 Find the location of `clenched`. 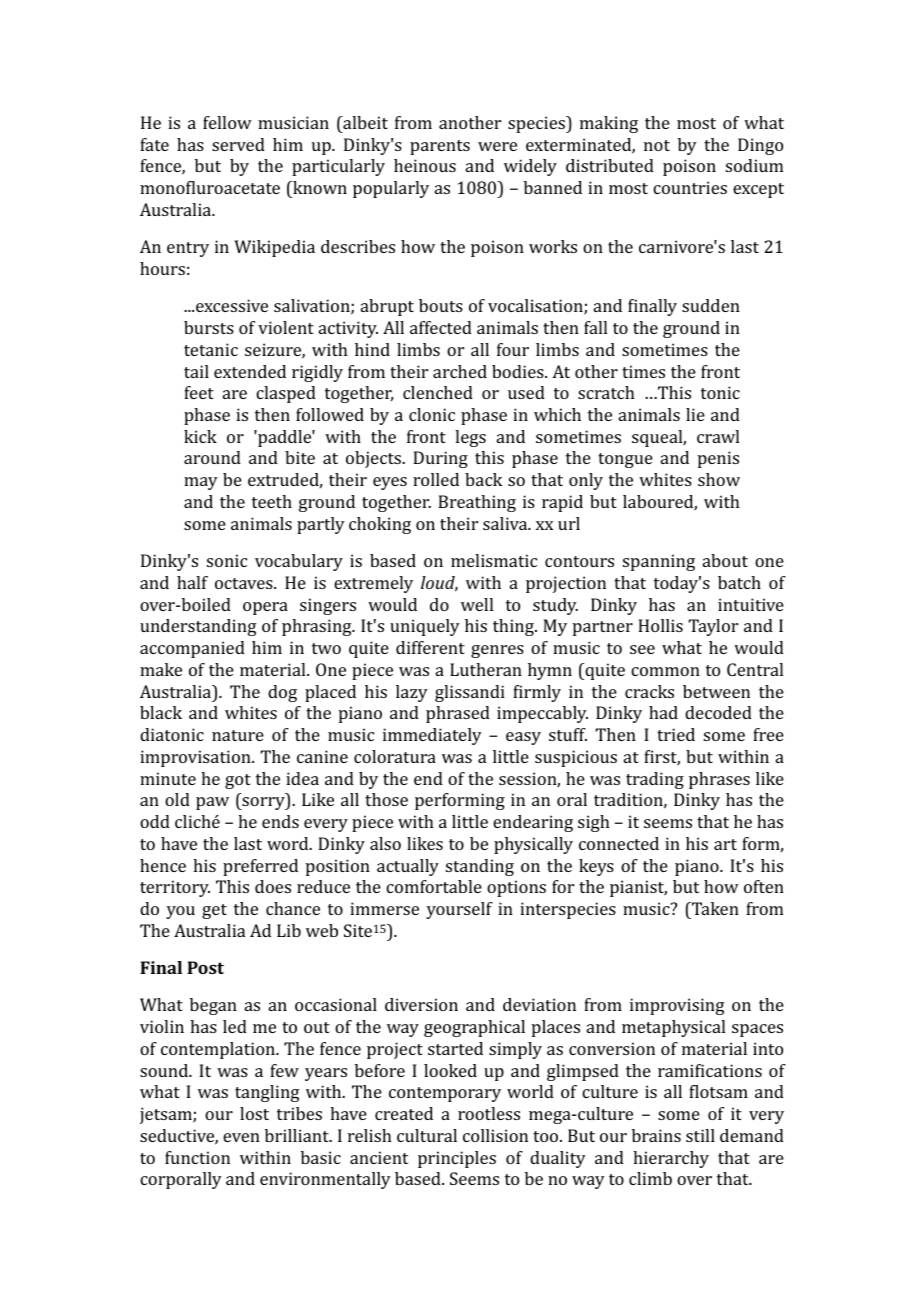

clenched is located at coordinates (438, 392).
